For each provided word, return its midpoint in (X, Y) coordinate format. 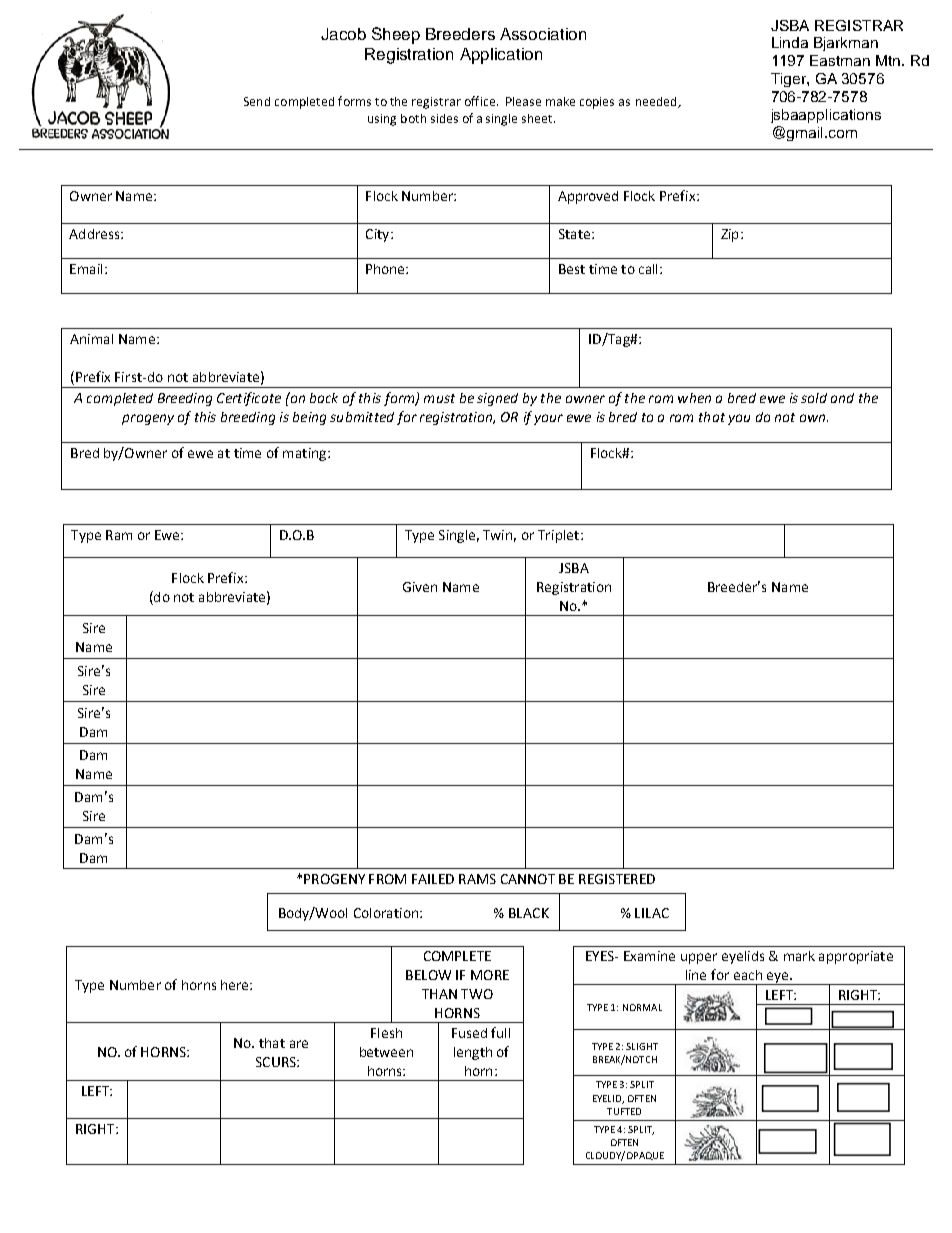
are (299, 1044)
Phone (386, 269)
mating (304, 454)
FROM (387, 879)
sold (814, 398)
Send (257, 101)
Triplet (558, 536)
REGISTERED (617, 879)
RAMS (477, 879)
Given (420, 587)
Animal (91, 339)
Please (523, 101)
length (473, 1053)
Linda (790, 42)
